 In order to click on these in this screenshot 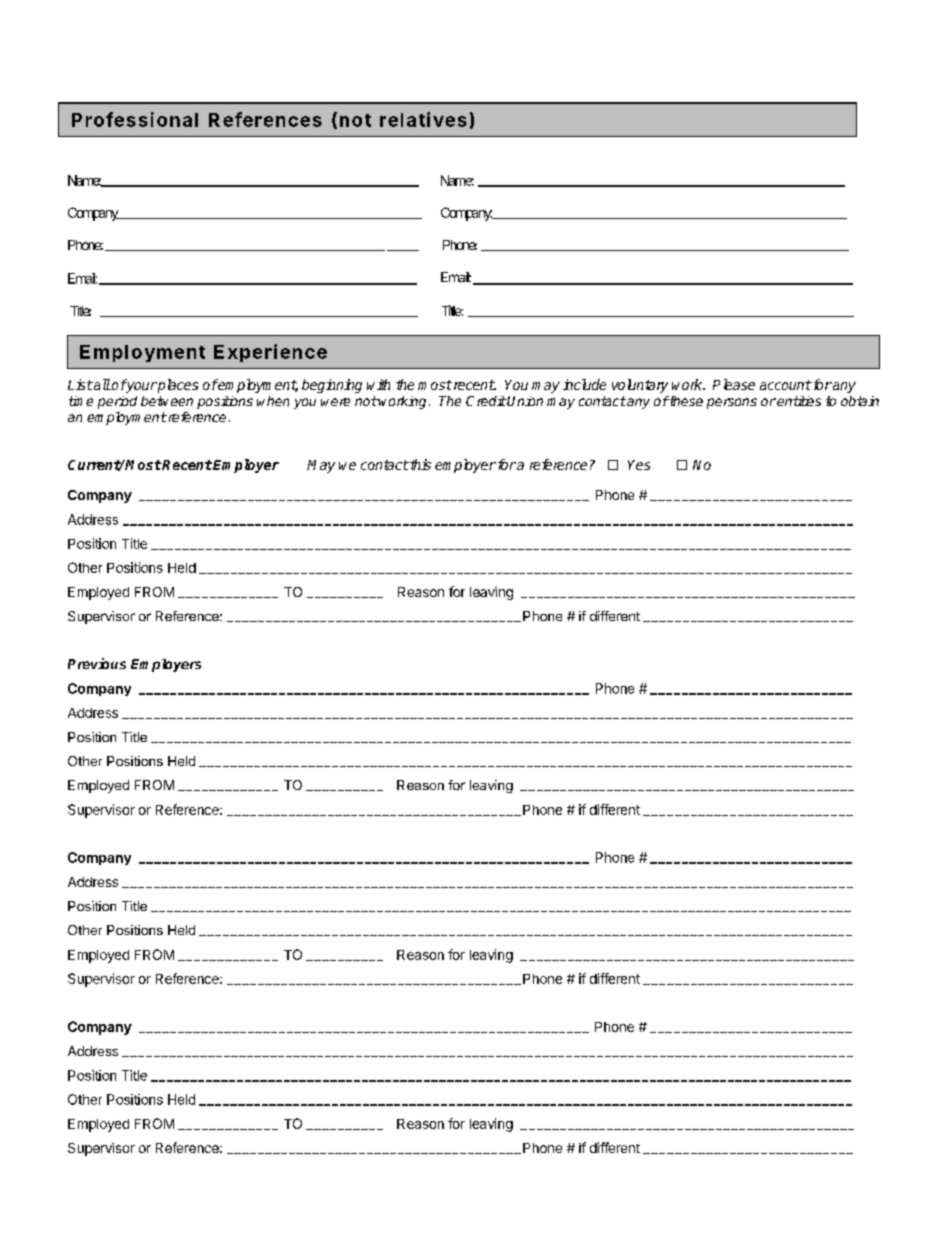, I will do `click(685, 401)`.
